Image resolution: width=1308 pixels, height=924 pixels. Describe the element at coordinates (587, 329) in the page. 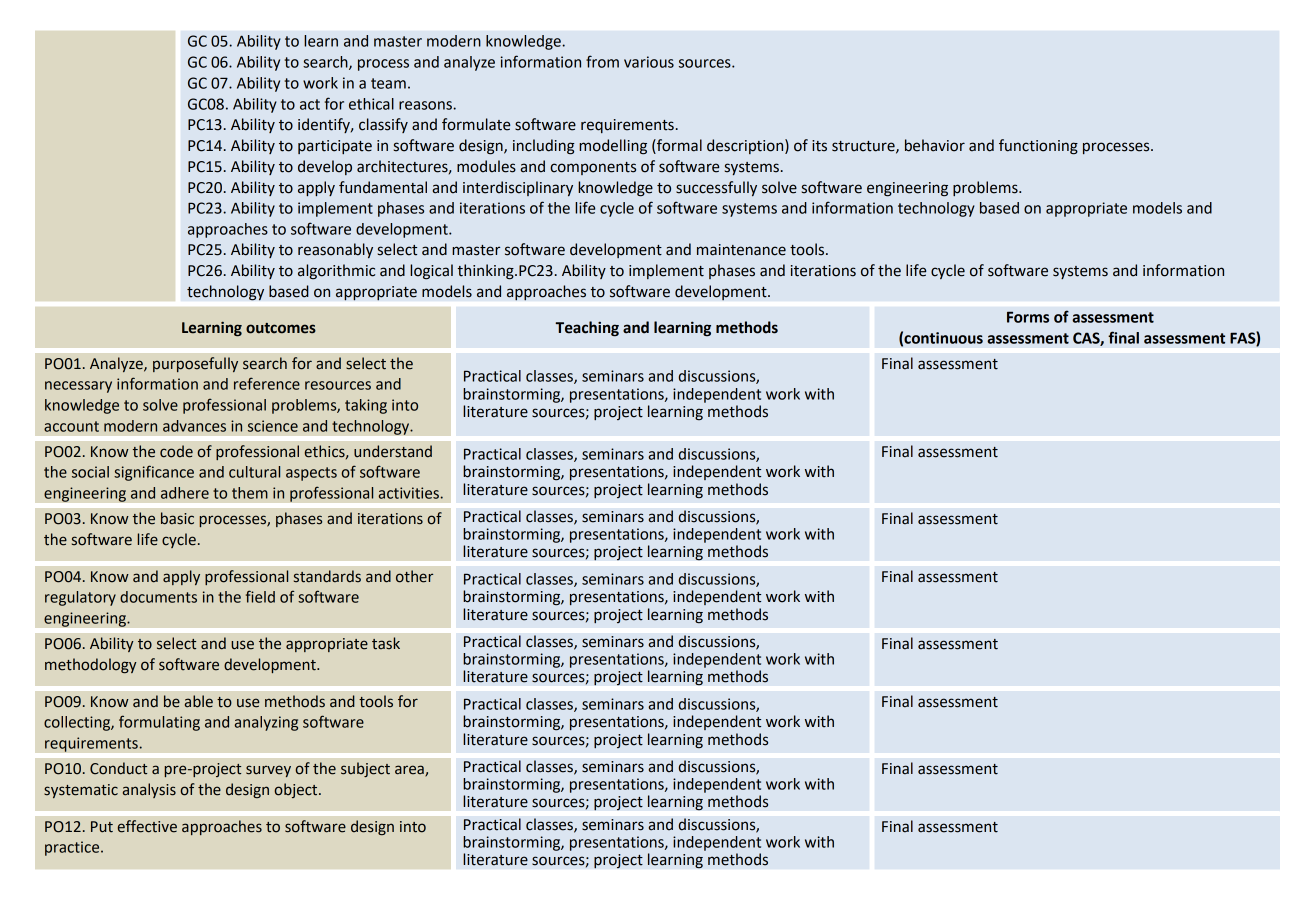

I see `Teaching` at that location.
